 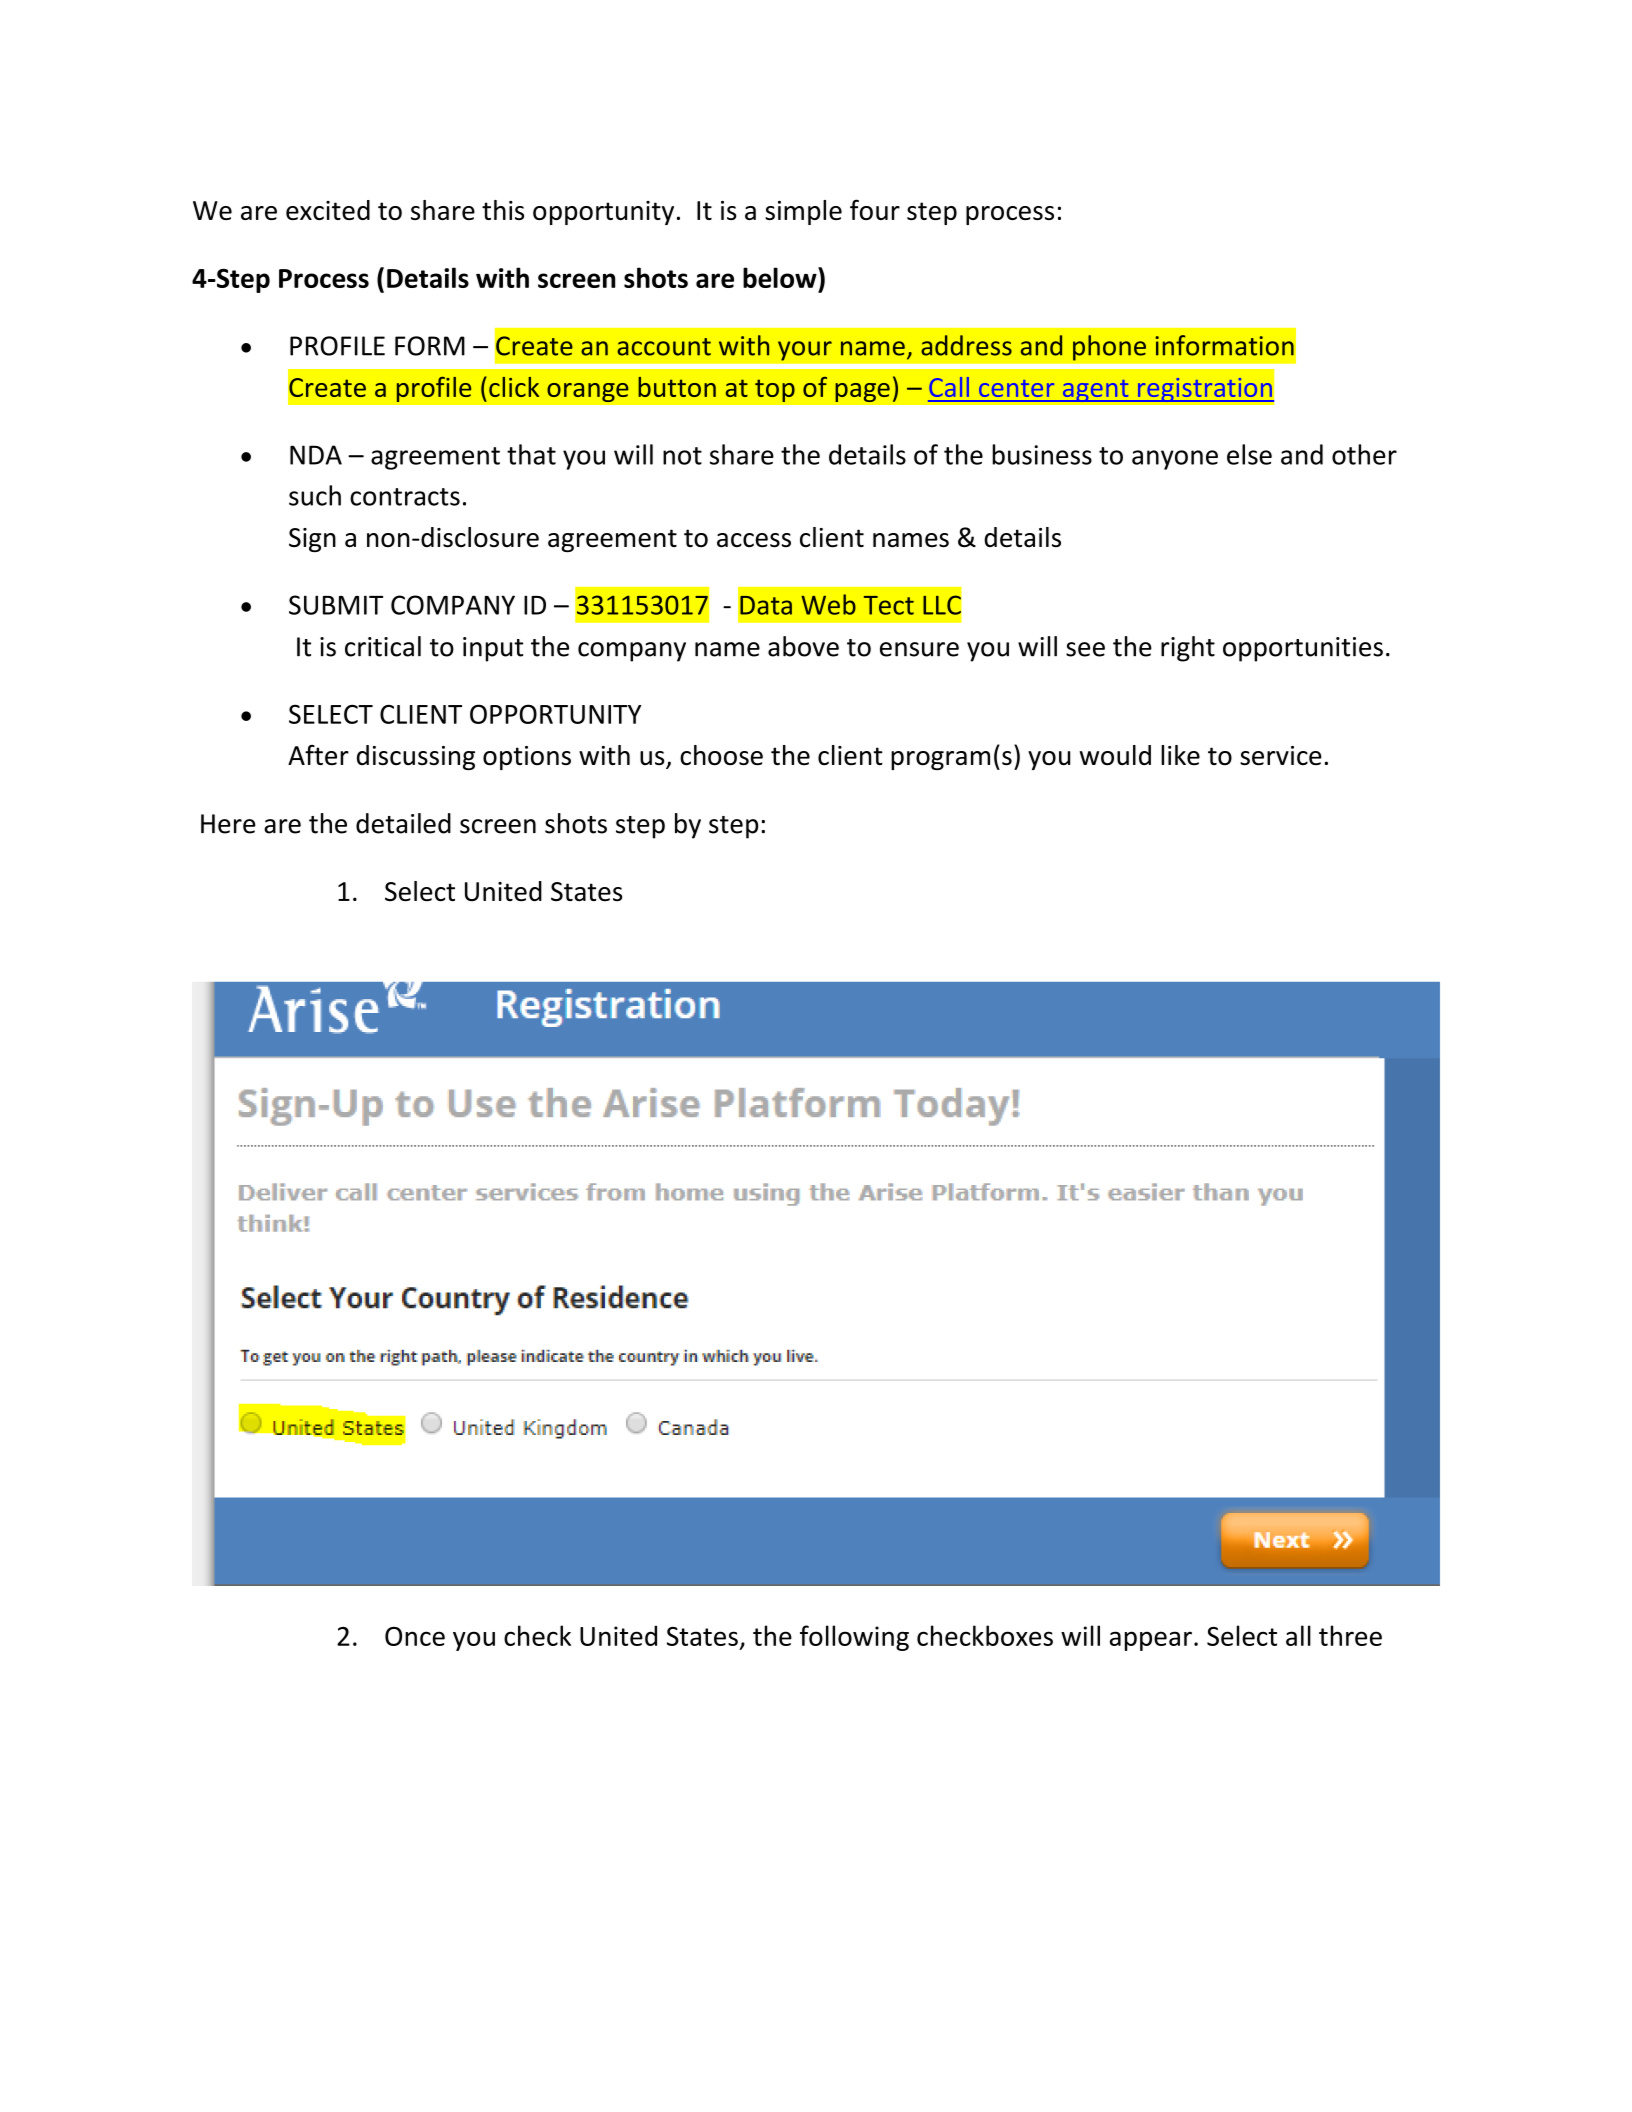 I want to click on excited, so click(x=328, y=210).
